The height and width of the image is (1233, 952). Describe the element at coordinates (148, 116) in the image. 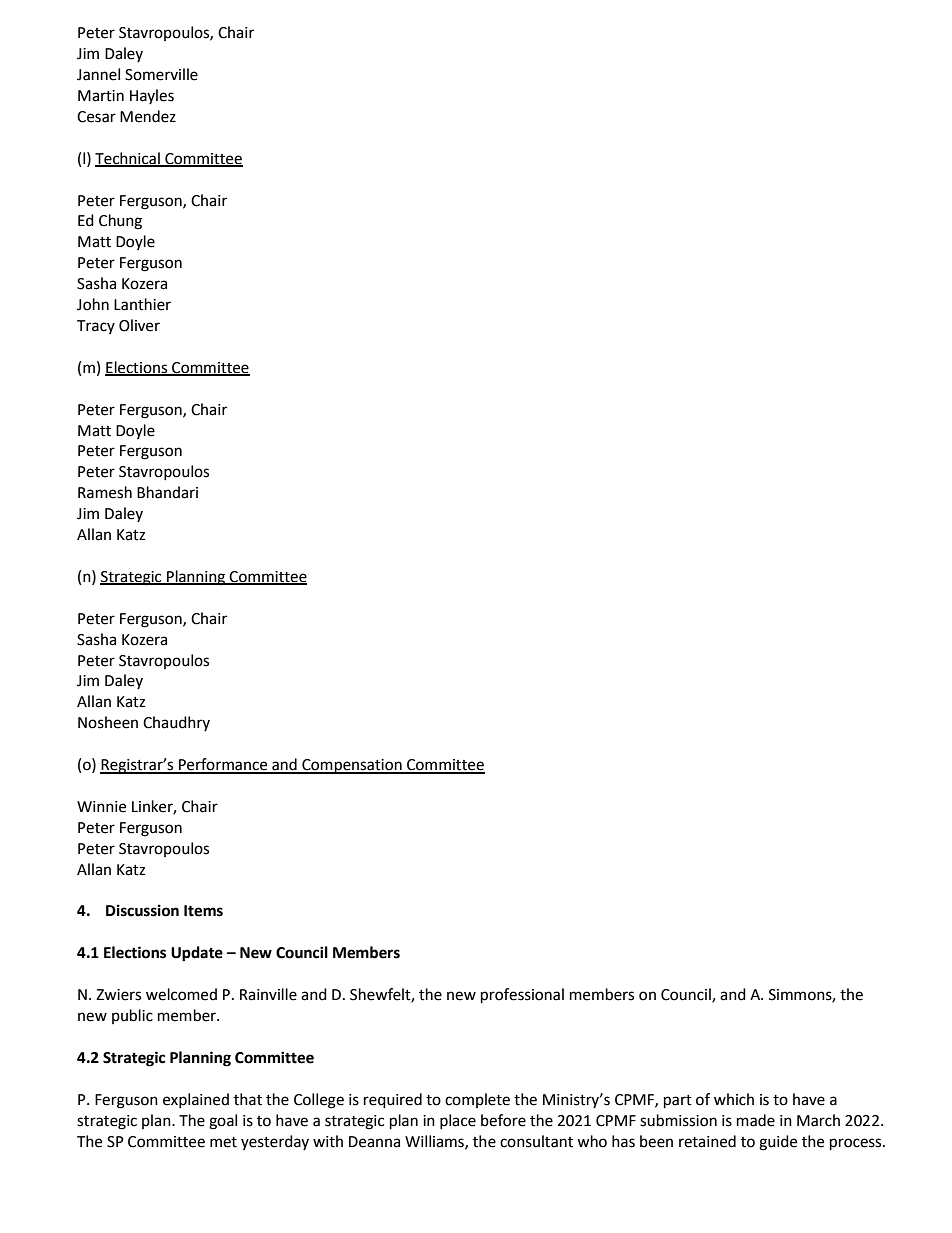

I see `Mendez` at that location.
